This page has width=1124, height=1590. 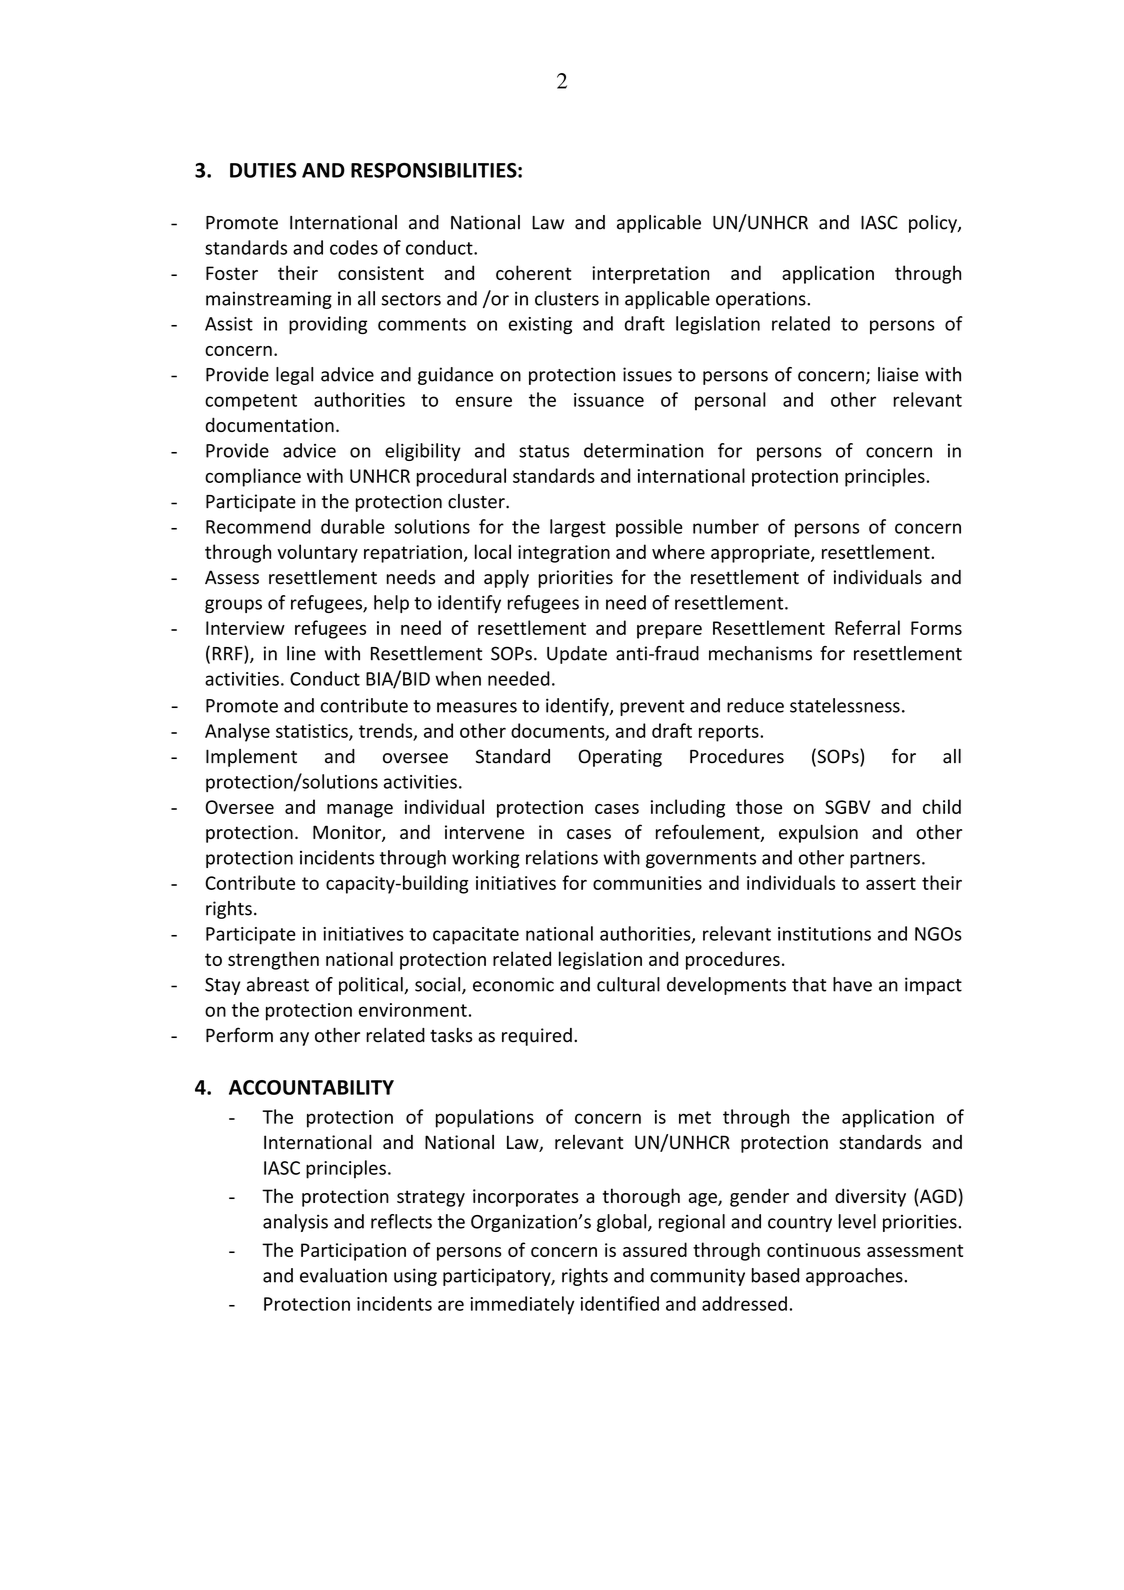 I want to click on identified, so click(x=620, y=1303).
